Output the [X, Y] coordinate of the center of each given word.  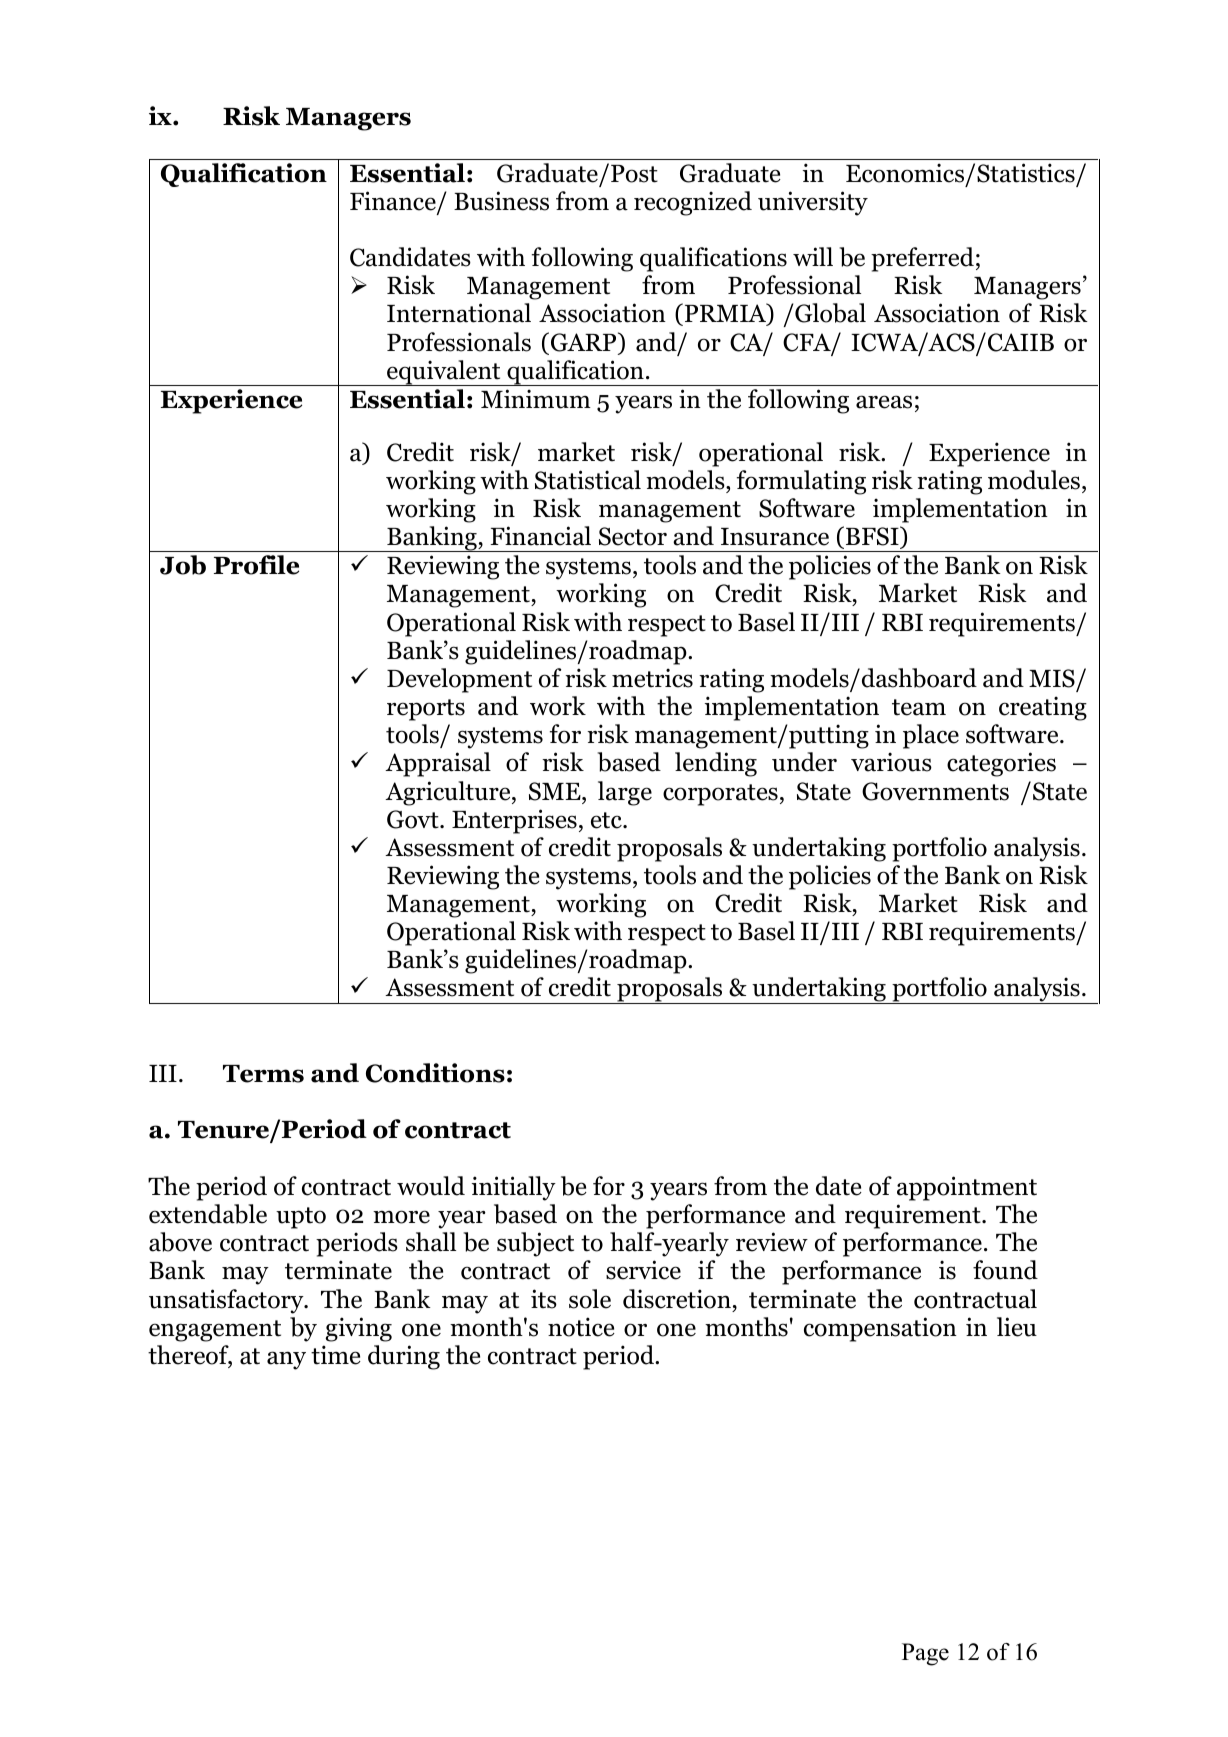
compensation [880, 1329]
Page [925, 1654]
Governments [935, 791]
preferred [922, 259]
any [286, 1360]
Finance [394, 202]
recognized [693, 203]
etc [607, 820]
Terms [263, 1074]
